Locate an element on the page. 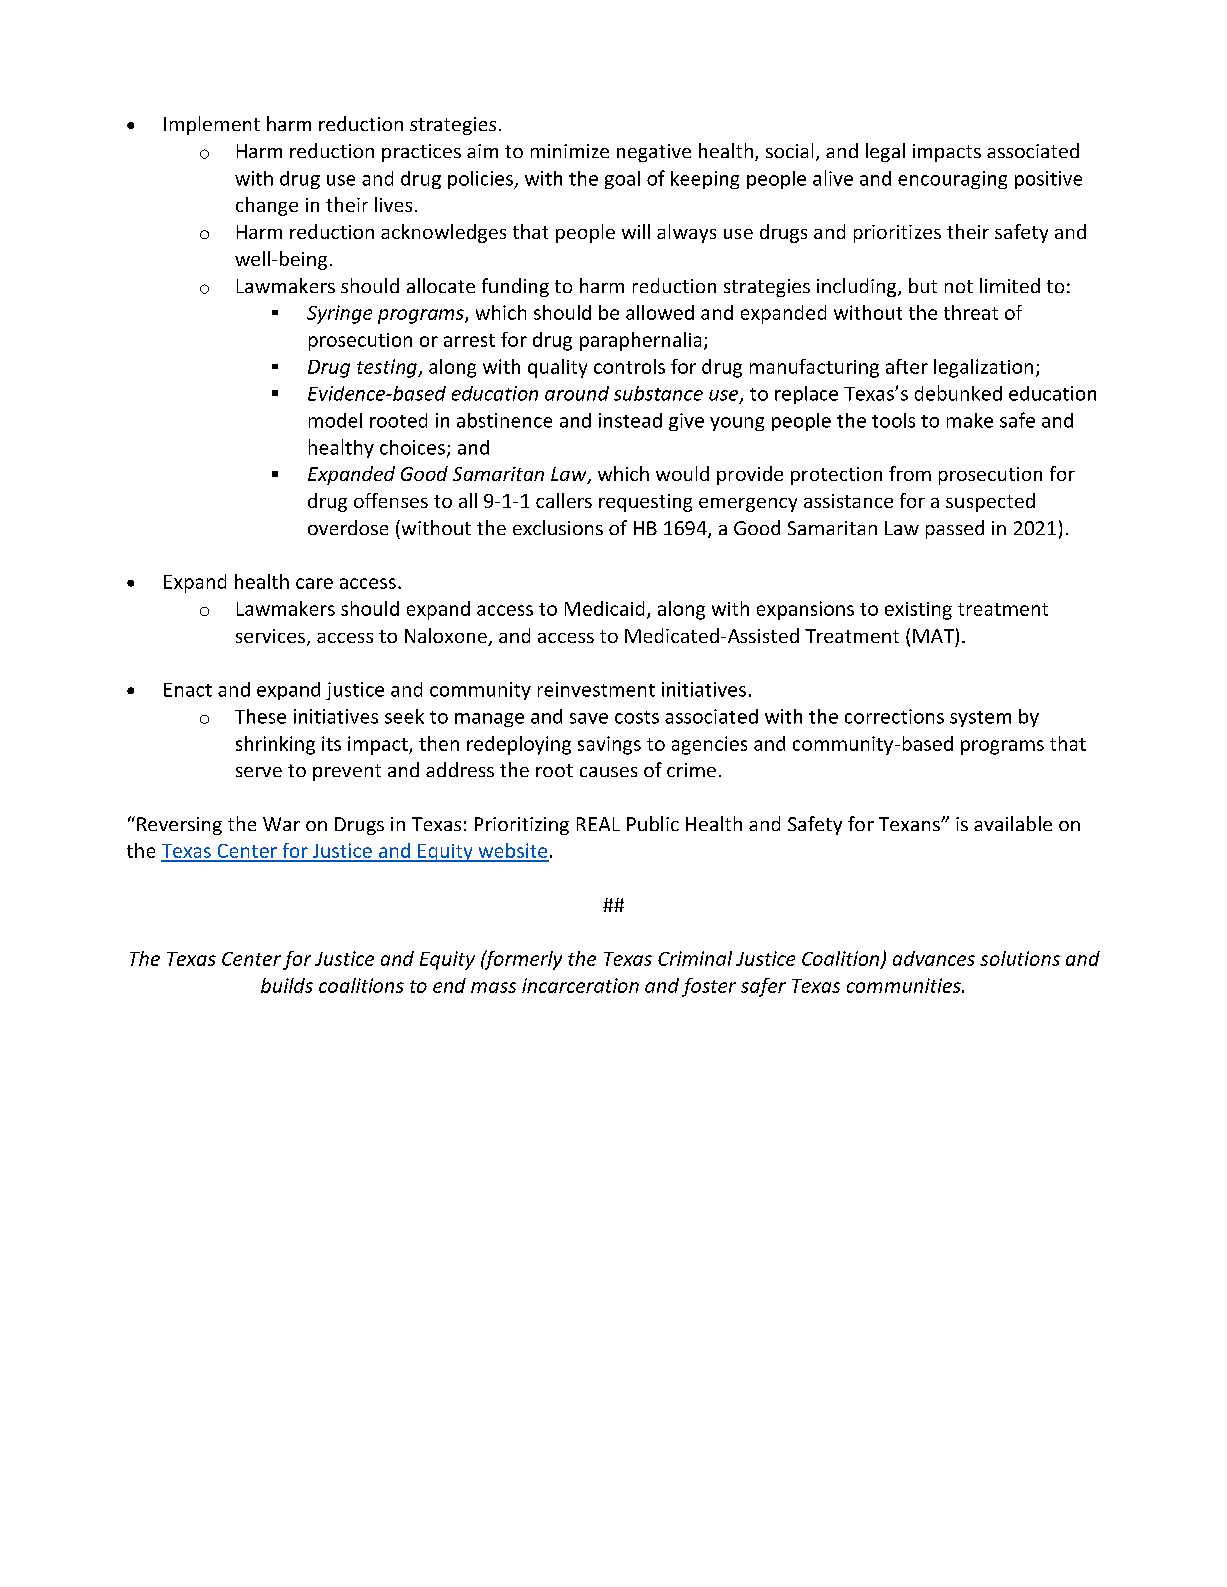  passed is located at coordinates (955, 529).
